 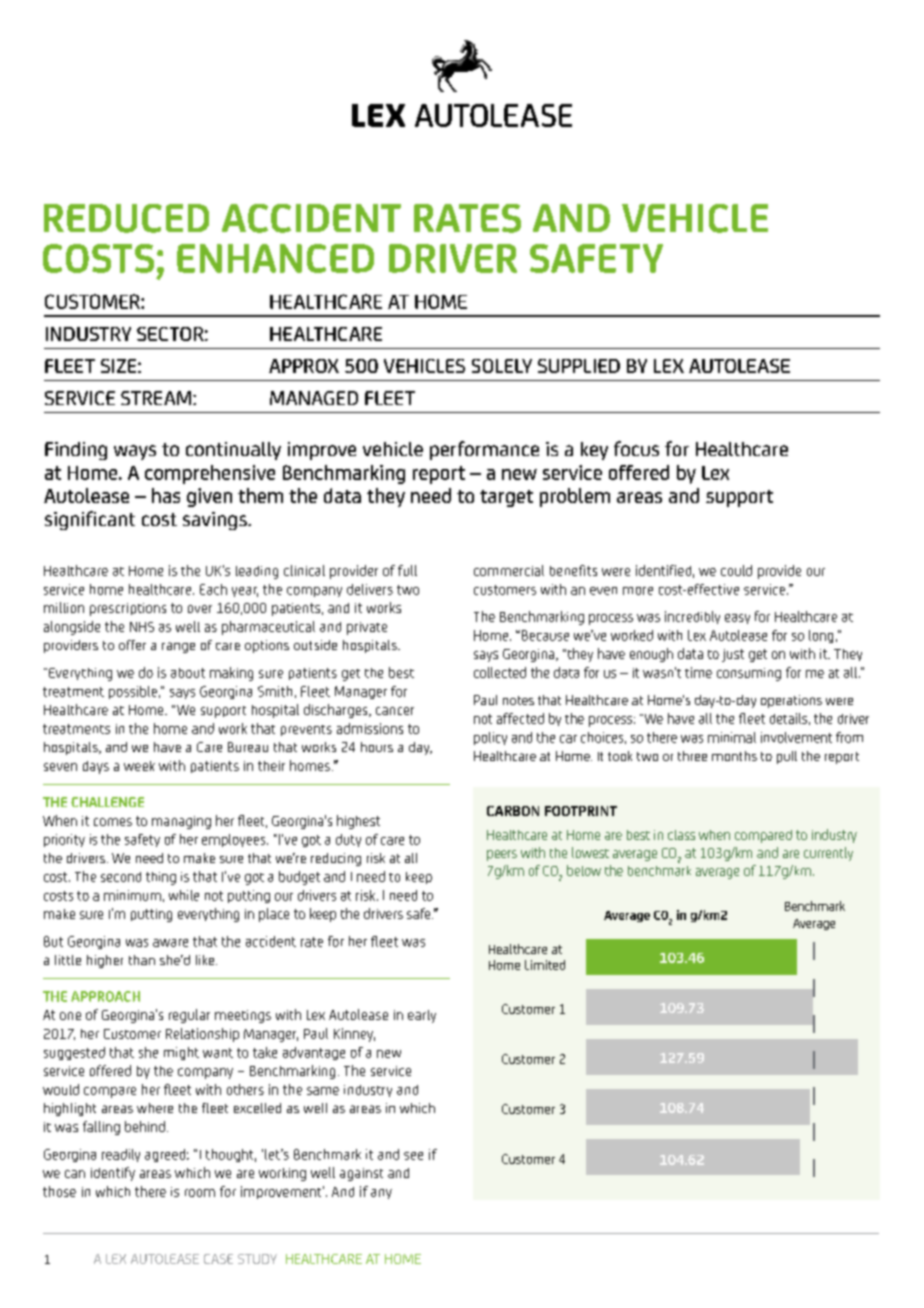 I want to click on minimal, so click(x=732, y=737).
